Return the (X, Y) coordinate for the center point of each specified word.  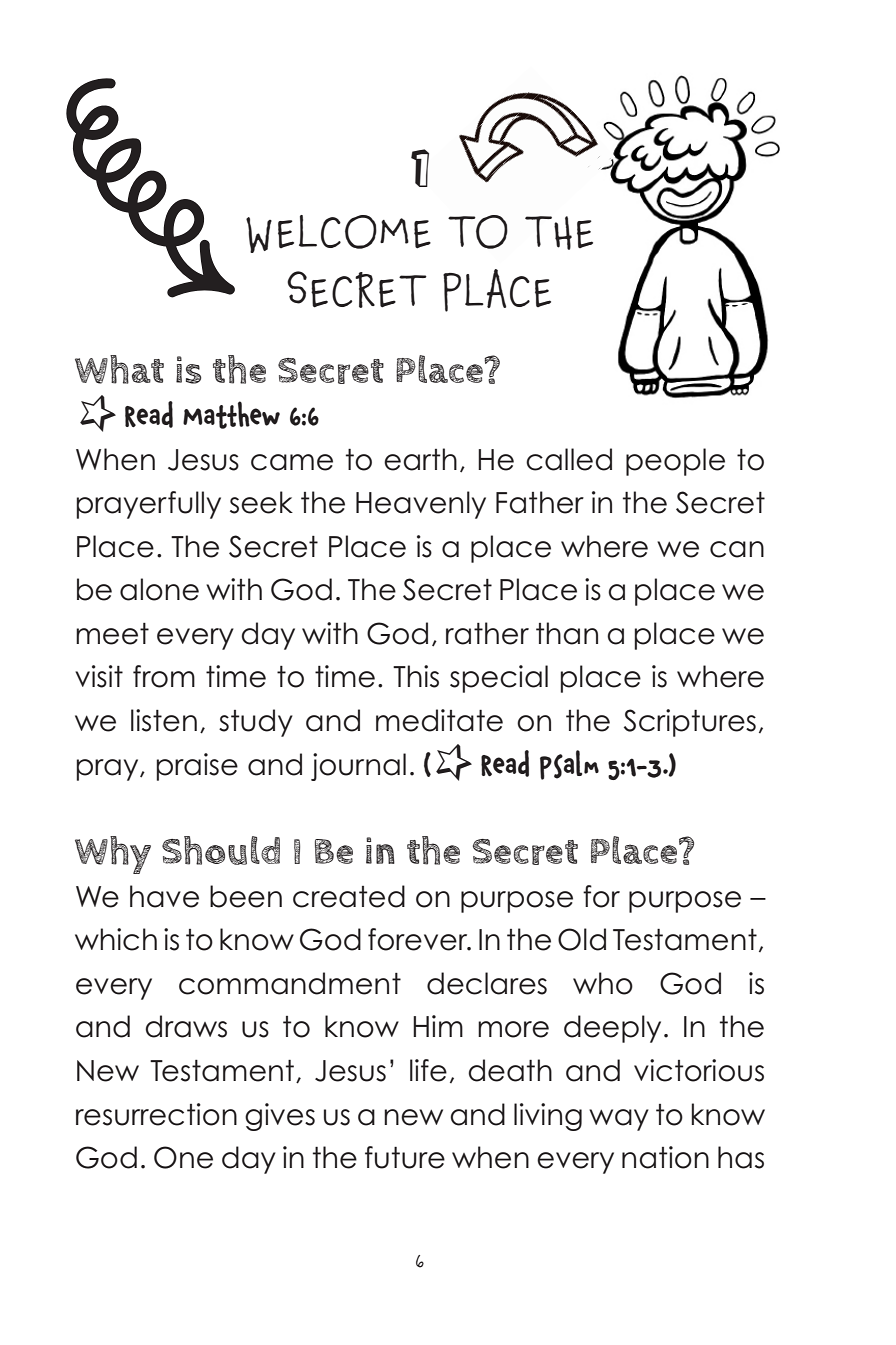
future (405, 1157)
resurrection (156, 1114)
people (675, 462)
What (119, 369)
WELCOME (338, 234)
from (164, 676)
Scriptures (690, 723)
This (416, 676)
